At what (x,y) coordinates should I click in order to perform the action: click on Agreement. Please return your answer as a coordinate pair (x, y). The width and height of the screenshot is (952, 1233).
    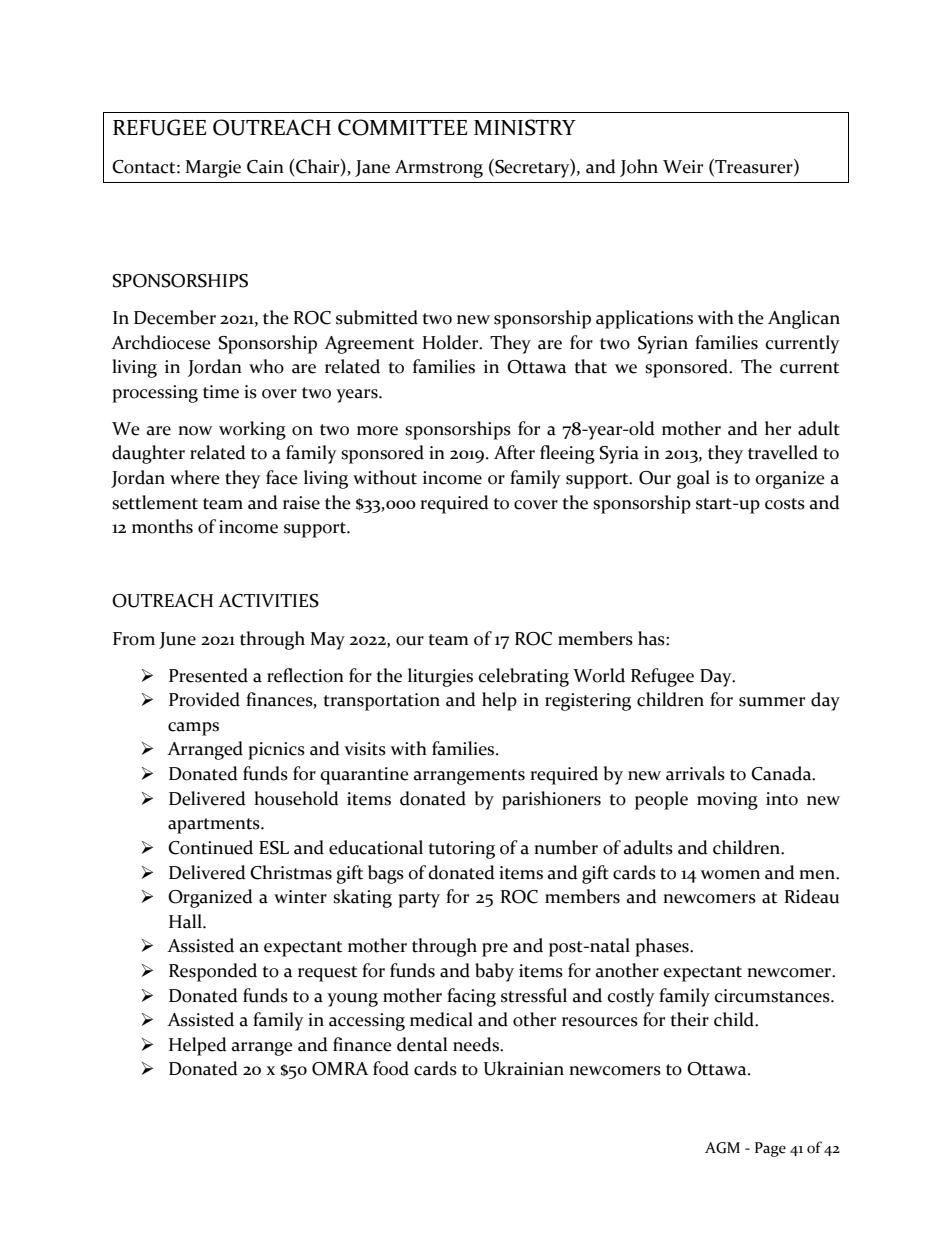
    Looking at the image, I should click on (369, 345).
